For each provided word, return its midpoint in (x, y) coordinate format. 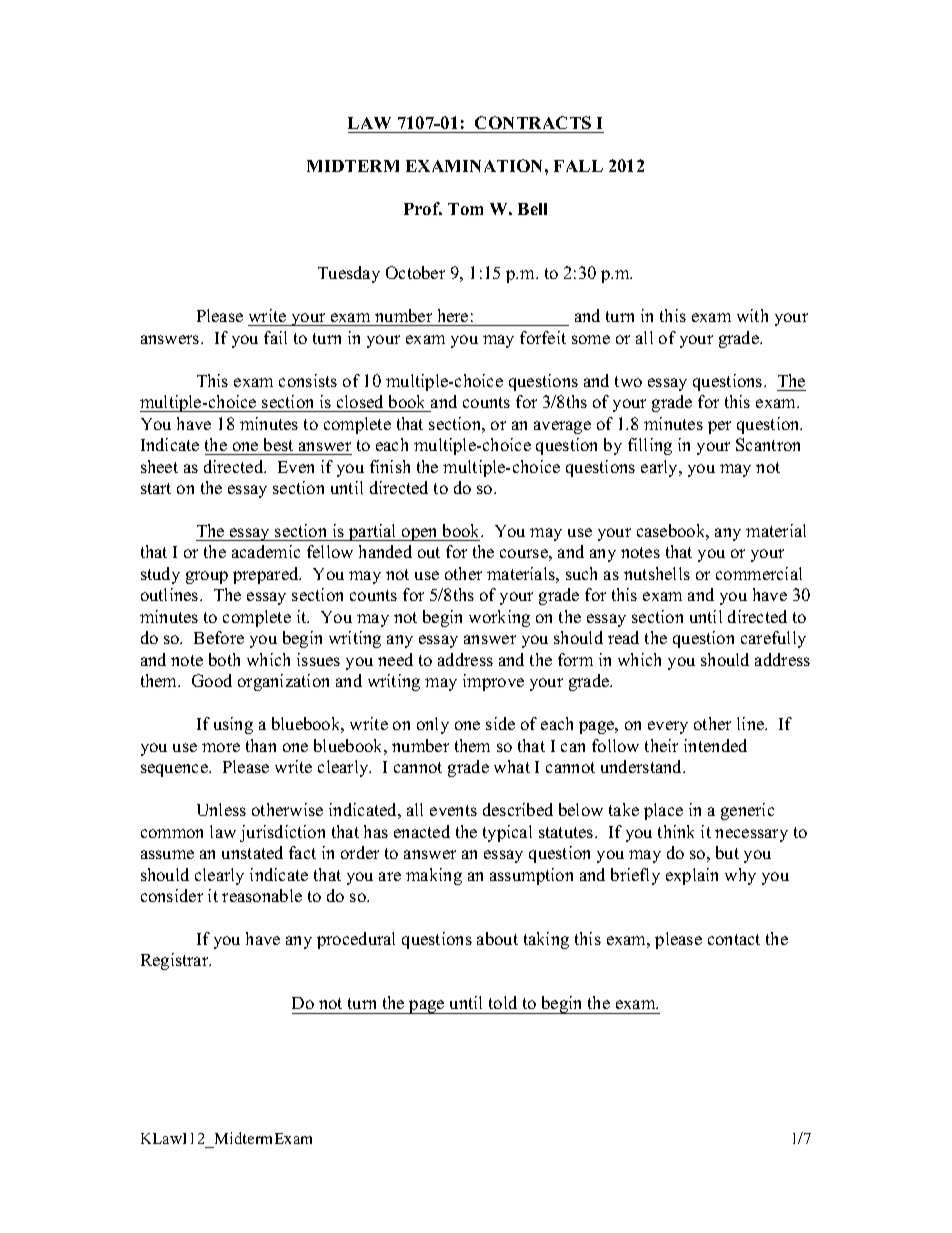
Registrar (176, 961)
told (503, 1002)
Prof (423, 208)
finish (390, 466)
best (278, 444)
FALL (578, 166)
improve (493, 682)
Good (212, 680)
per (719, 427)
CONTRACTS (533, 122)
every (668, 727)
